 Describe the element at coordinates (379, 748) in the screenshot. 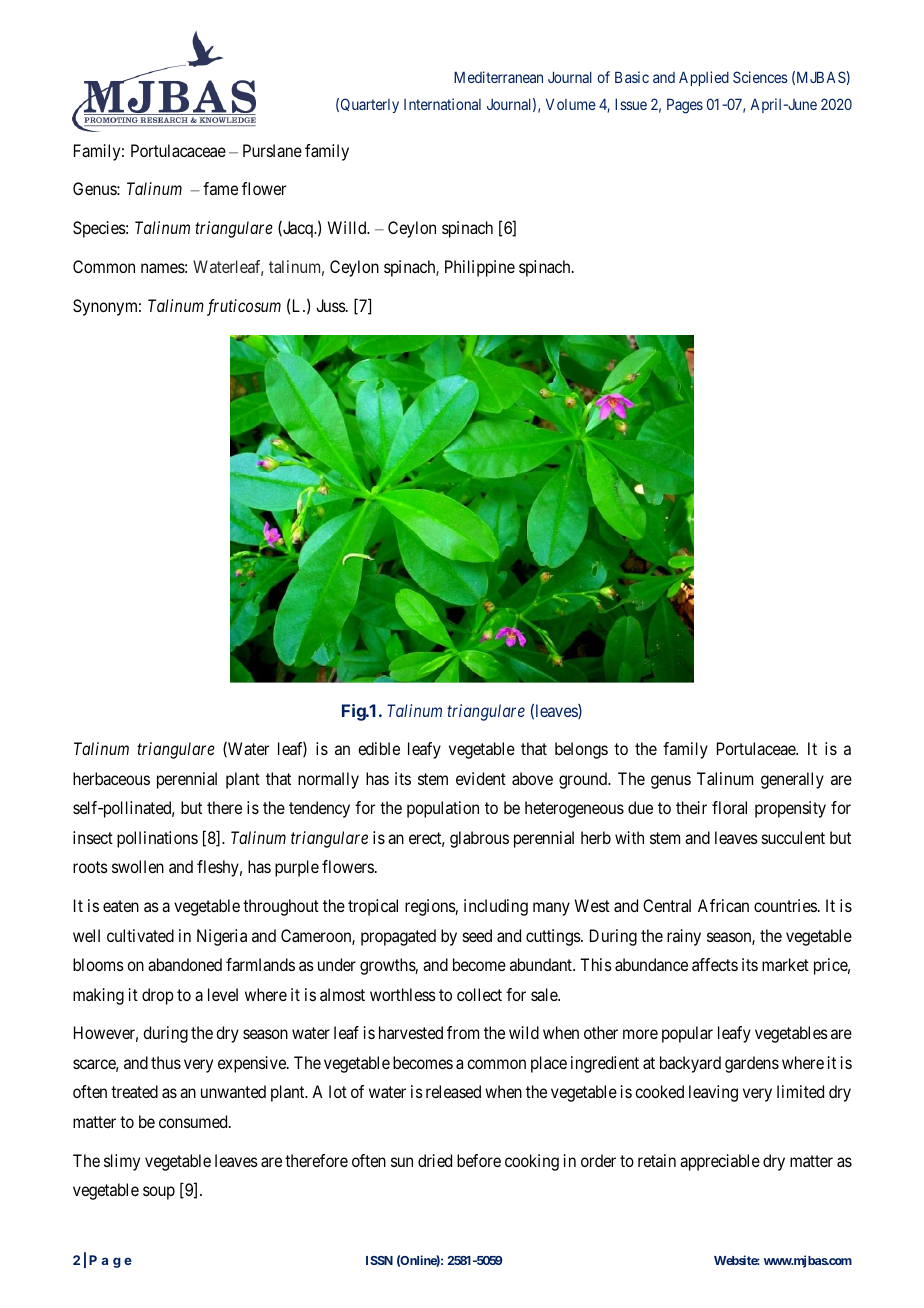

I see `edible` at that location.
